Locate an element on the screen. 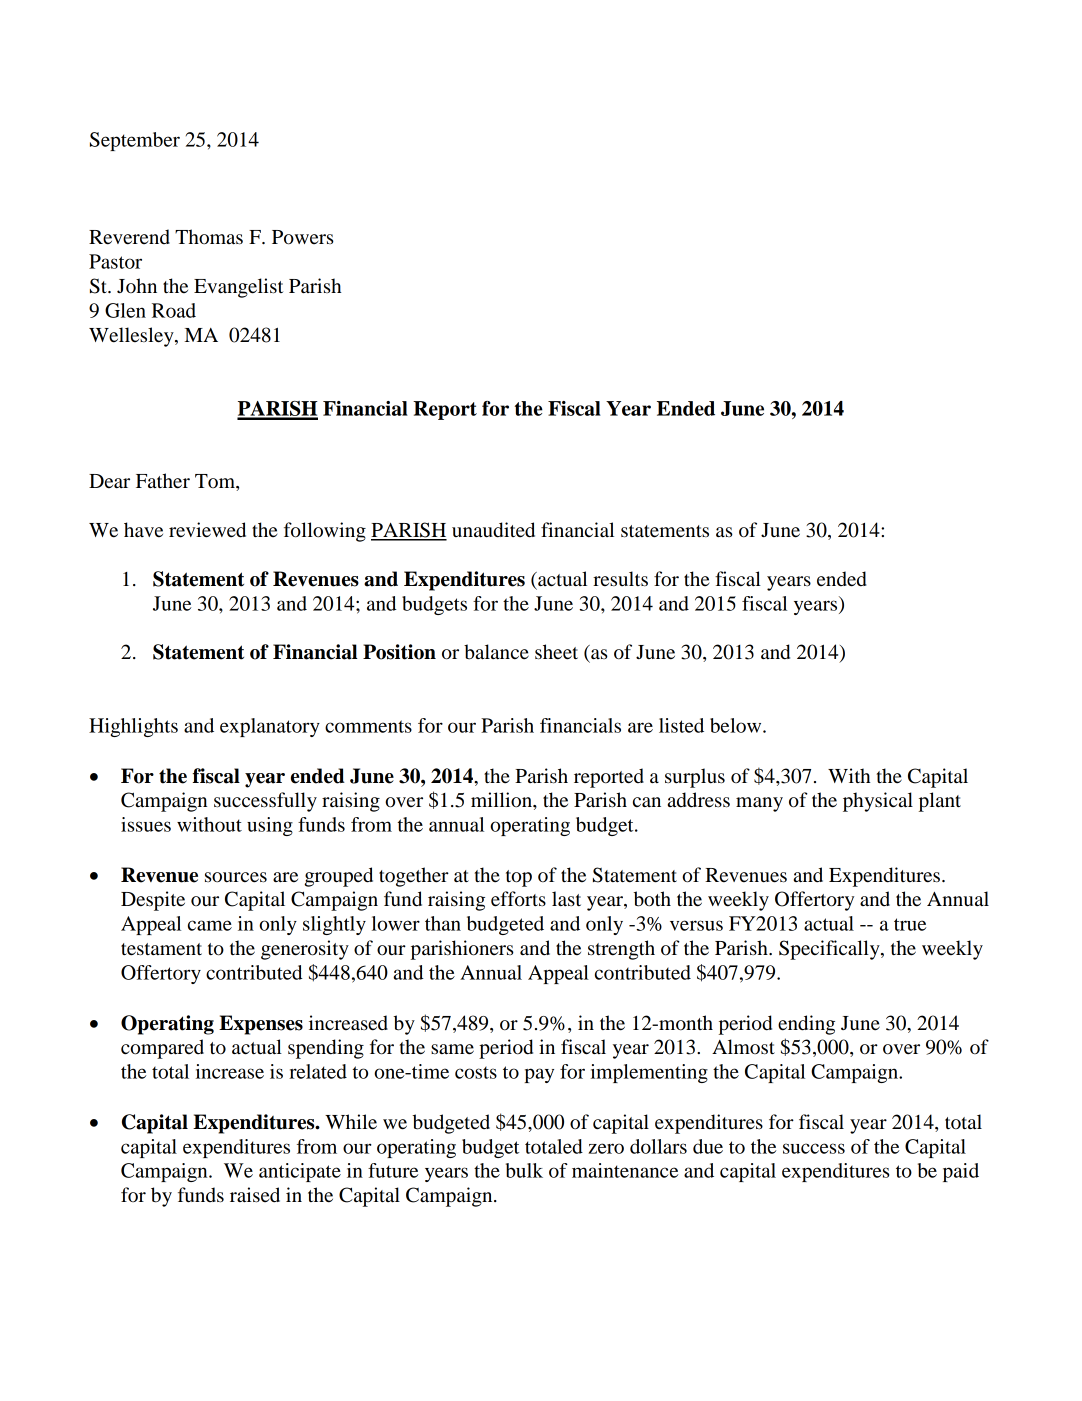  September is located at coordinates (135, 141).
